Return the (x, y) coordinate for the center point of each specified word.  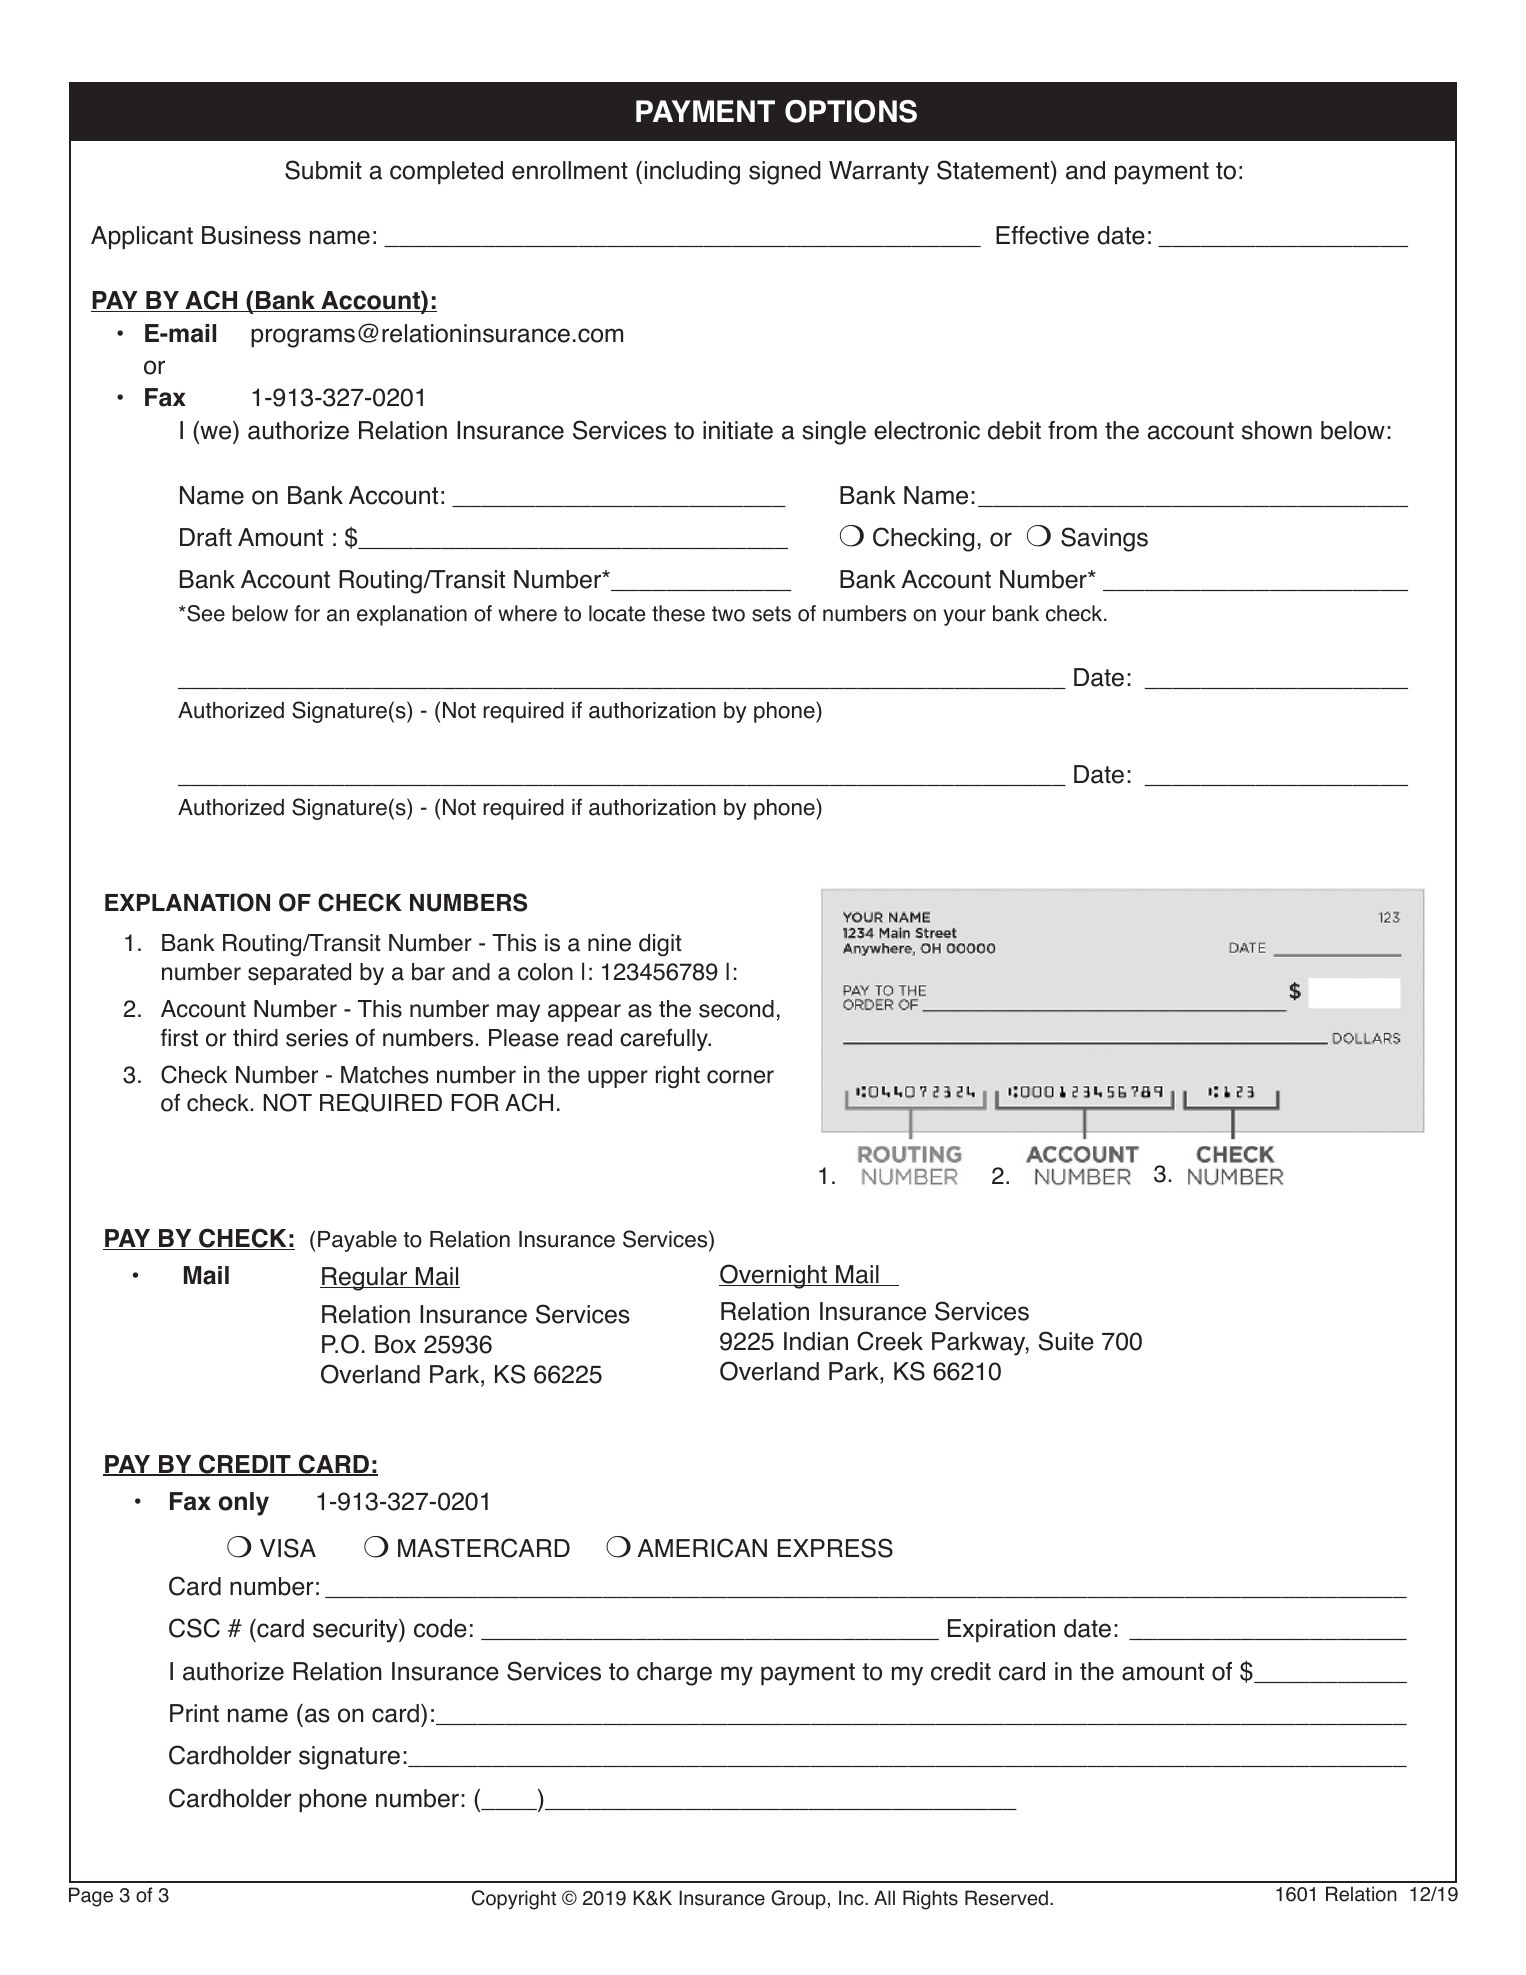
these (678, 613)
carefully (665, 1039)
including (692, 173)
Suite (1066, 1341)
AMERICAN (702, 1548)
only (244, 1504)
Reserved (1006, 1898)
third (255, 1038)
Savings (1104, 539)
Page (91, 1897)
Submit (323, 170)
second (736, 1009)
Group (798, 1899)
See (205, 613)
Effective (1042, 235)
